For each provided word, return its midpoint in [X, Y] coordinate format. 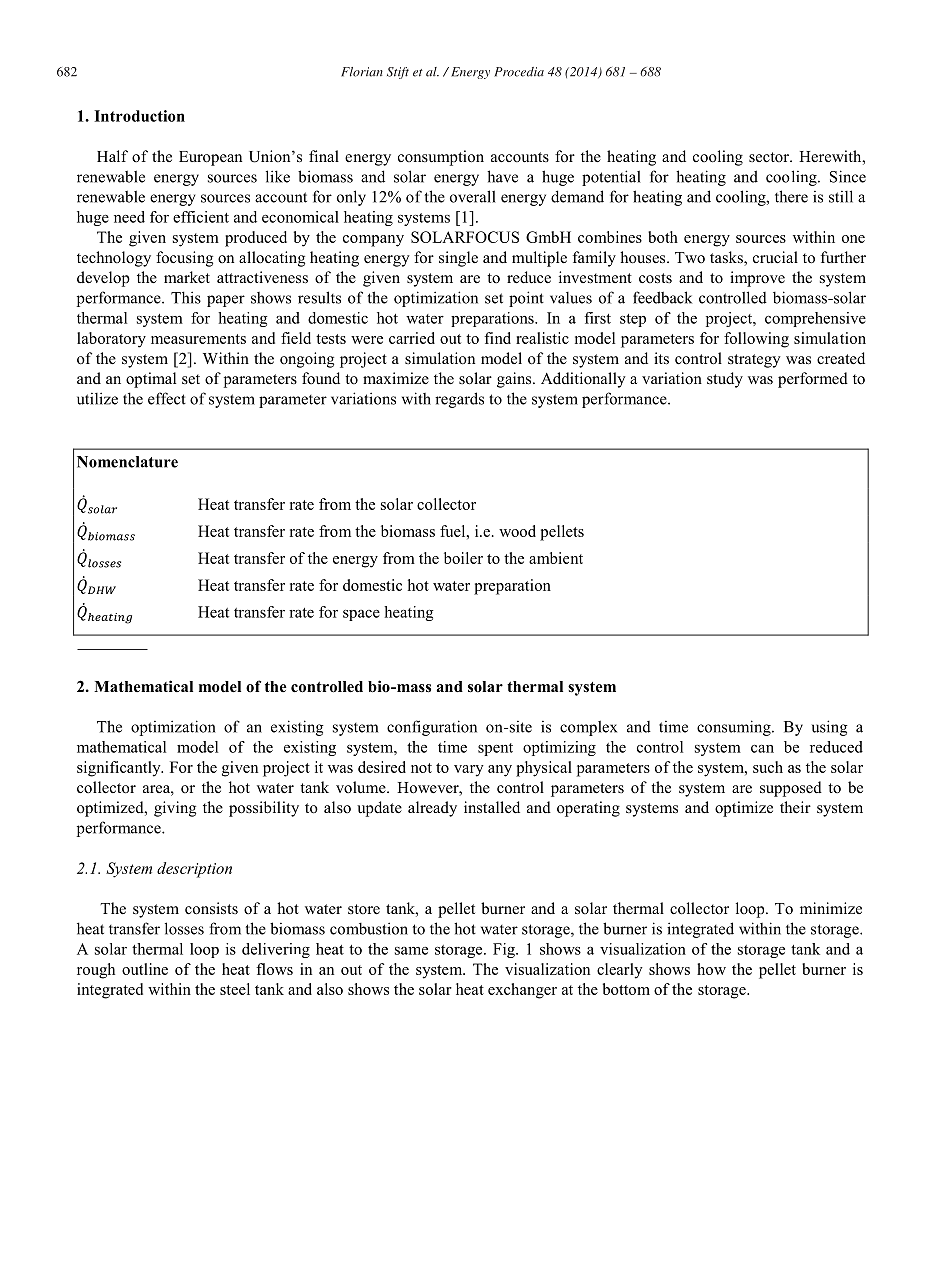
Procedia [519, 72]
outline [145, 969]
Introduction [139, 116]
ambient [556, 558]
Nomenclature [127, 462]
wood [517, 531]
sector [770, 157]
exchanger [522, 991]
